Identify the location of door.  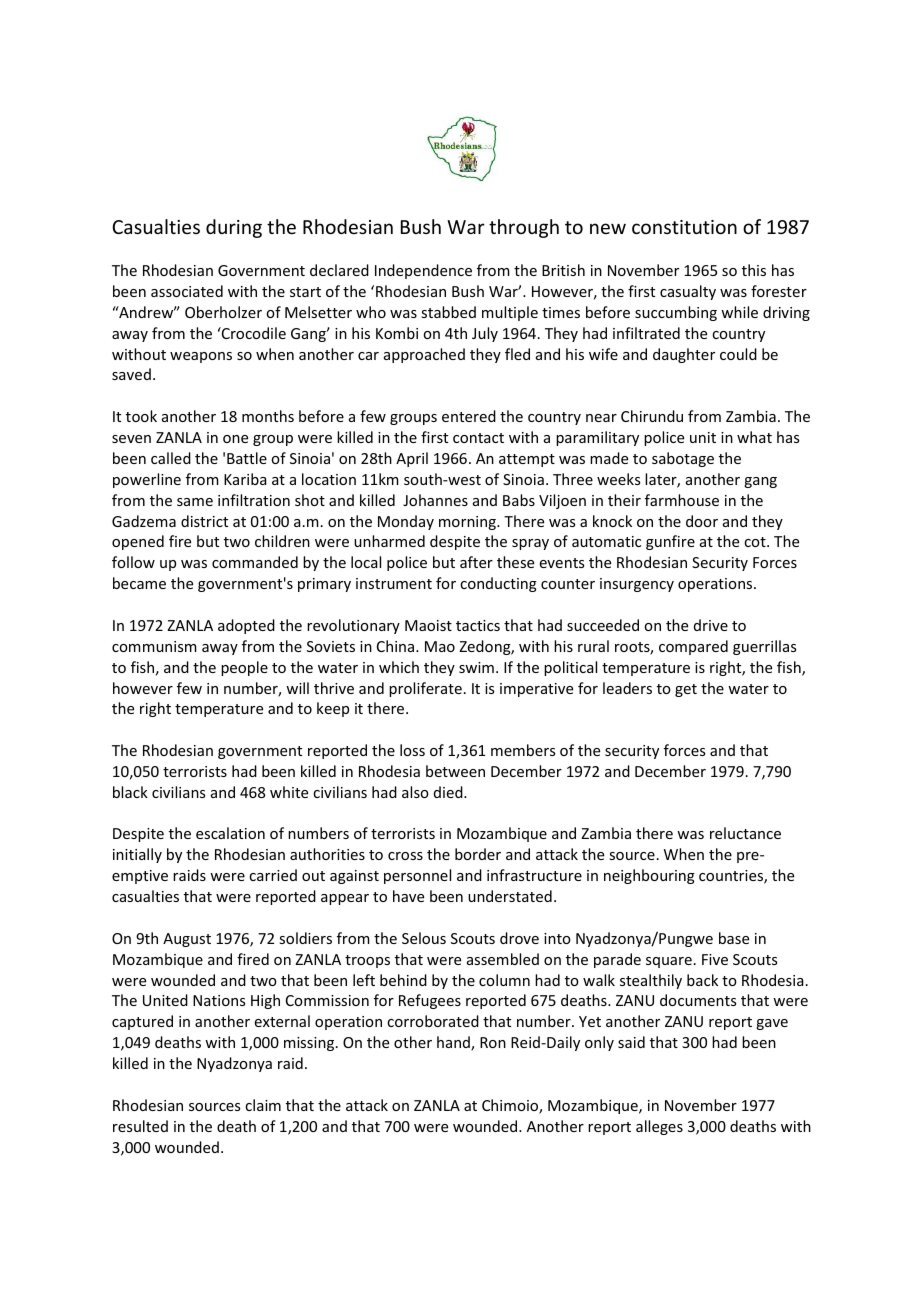
(702, 521).
